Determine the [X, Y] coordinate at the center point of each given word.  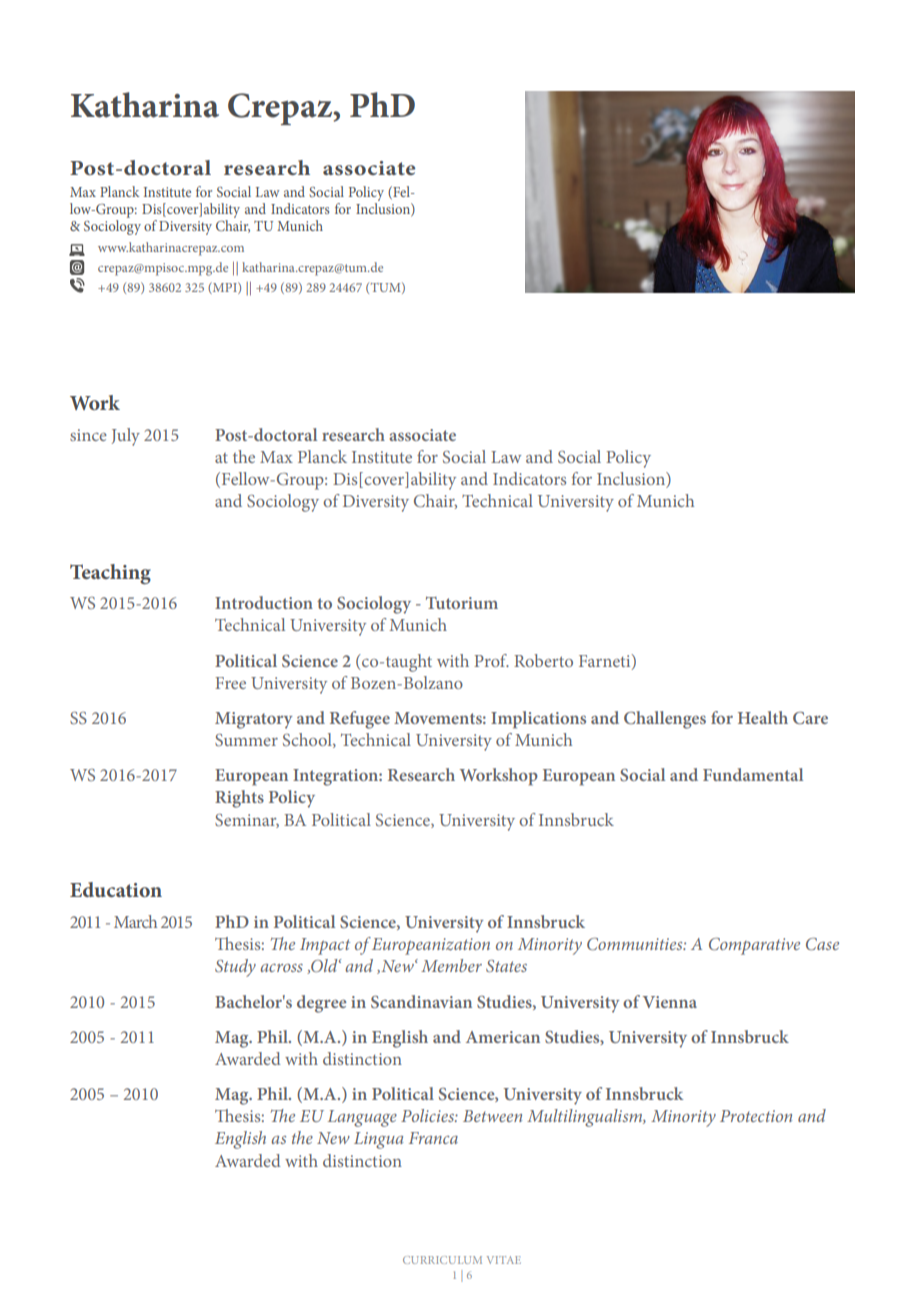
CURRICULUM [442, 1260]
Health [763, 717]
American [503, 1037]
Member [451, 965]
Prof [491, 660]
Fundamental [753, 774]
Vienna [670, 1002]
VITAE [504, 1260]
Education [116, 889]
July [126, 437]
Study [235, 968]
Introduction [264, 602]
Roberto [543, 660]
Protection [756, 1116]
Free [230, 683]
